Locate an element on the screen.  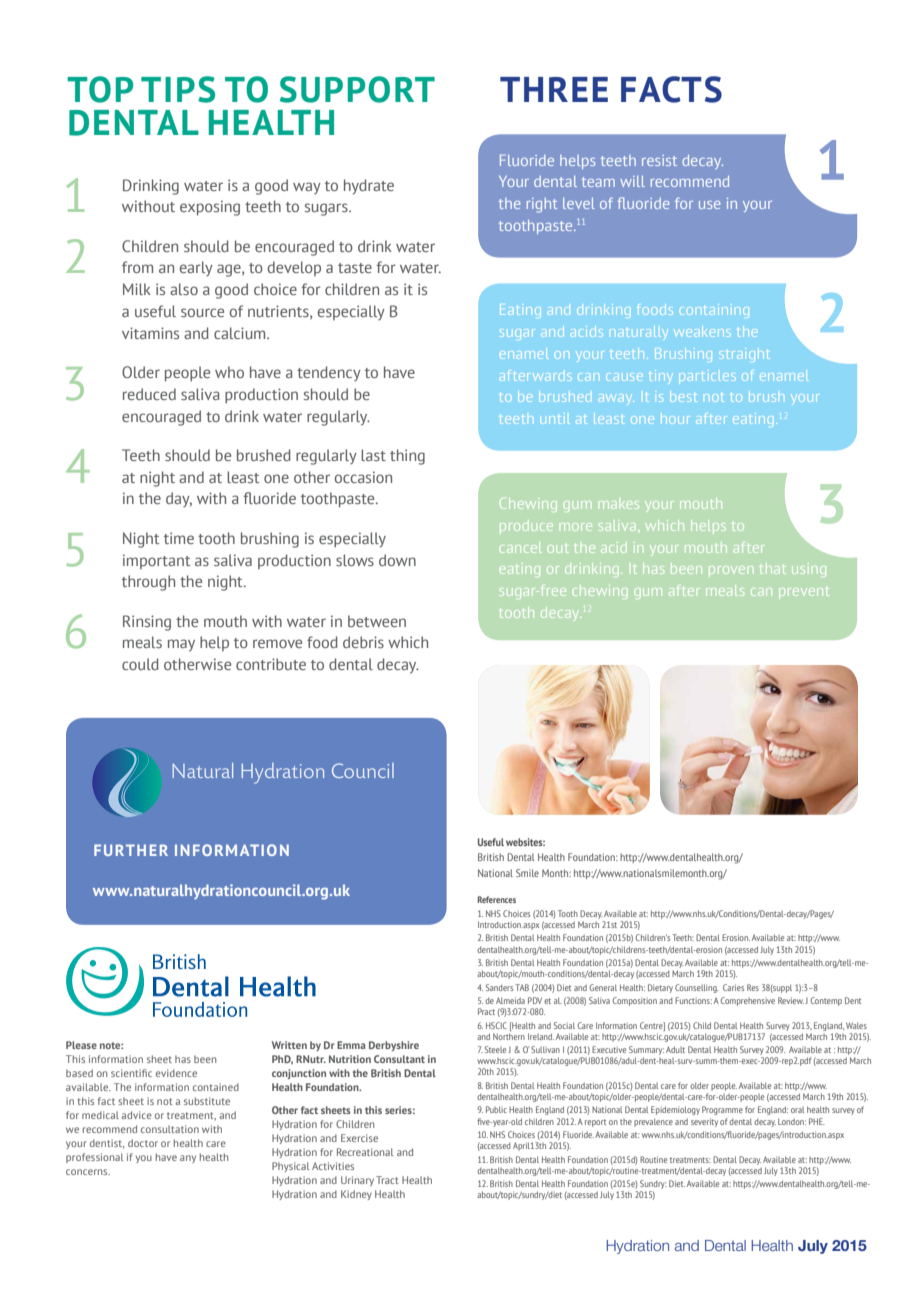
resist is located at coordinates (659, 160).
